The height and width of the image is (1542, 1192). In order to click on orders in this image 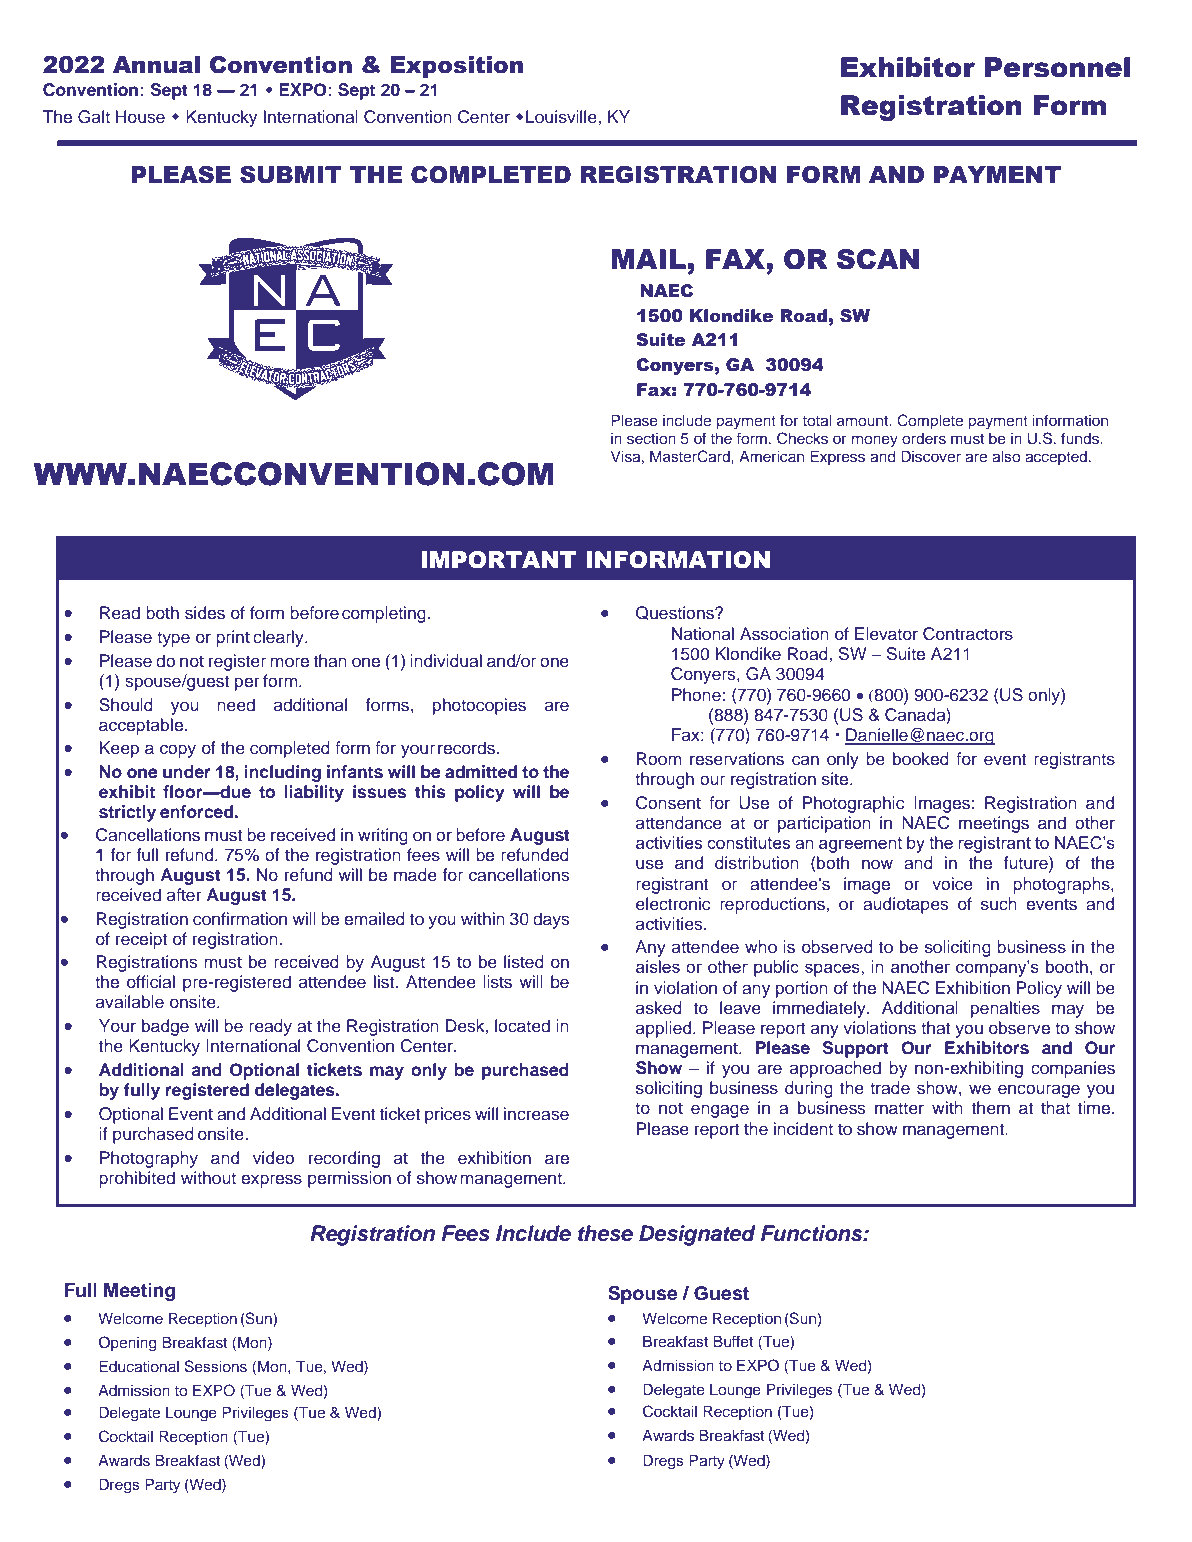, I will do `click(924, 438)`.
